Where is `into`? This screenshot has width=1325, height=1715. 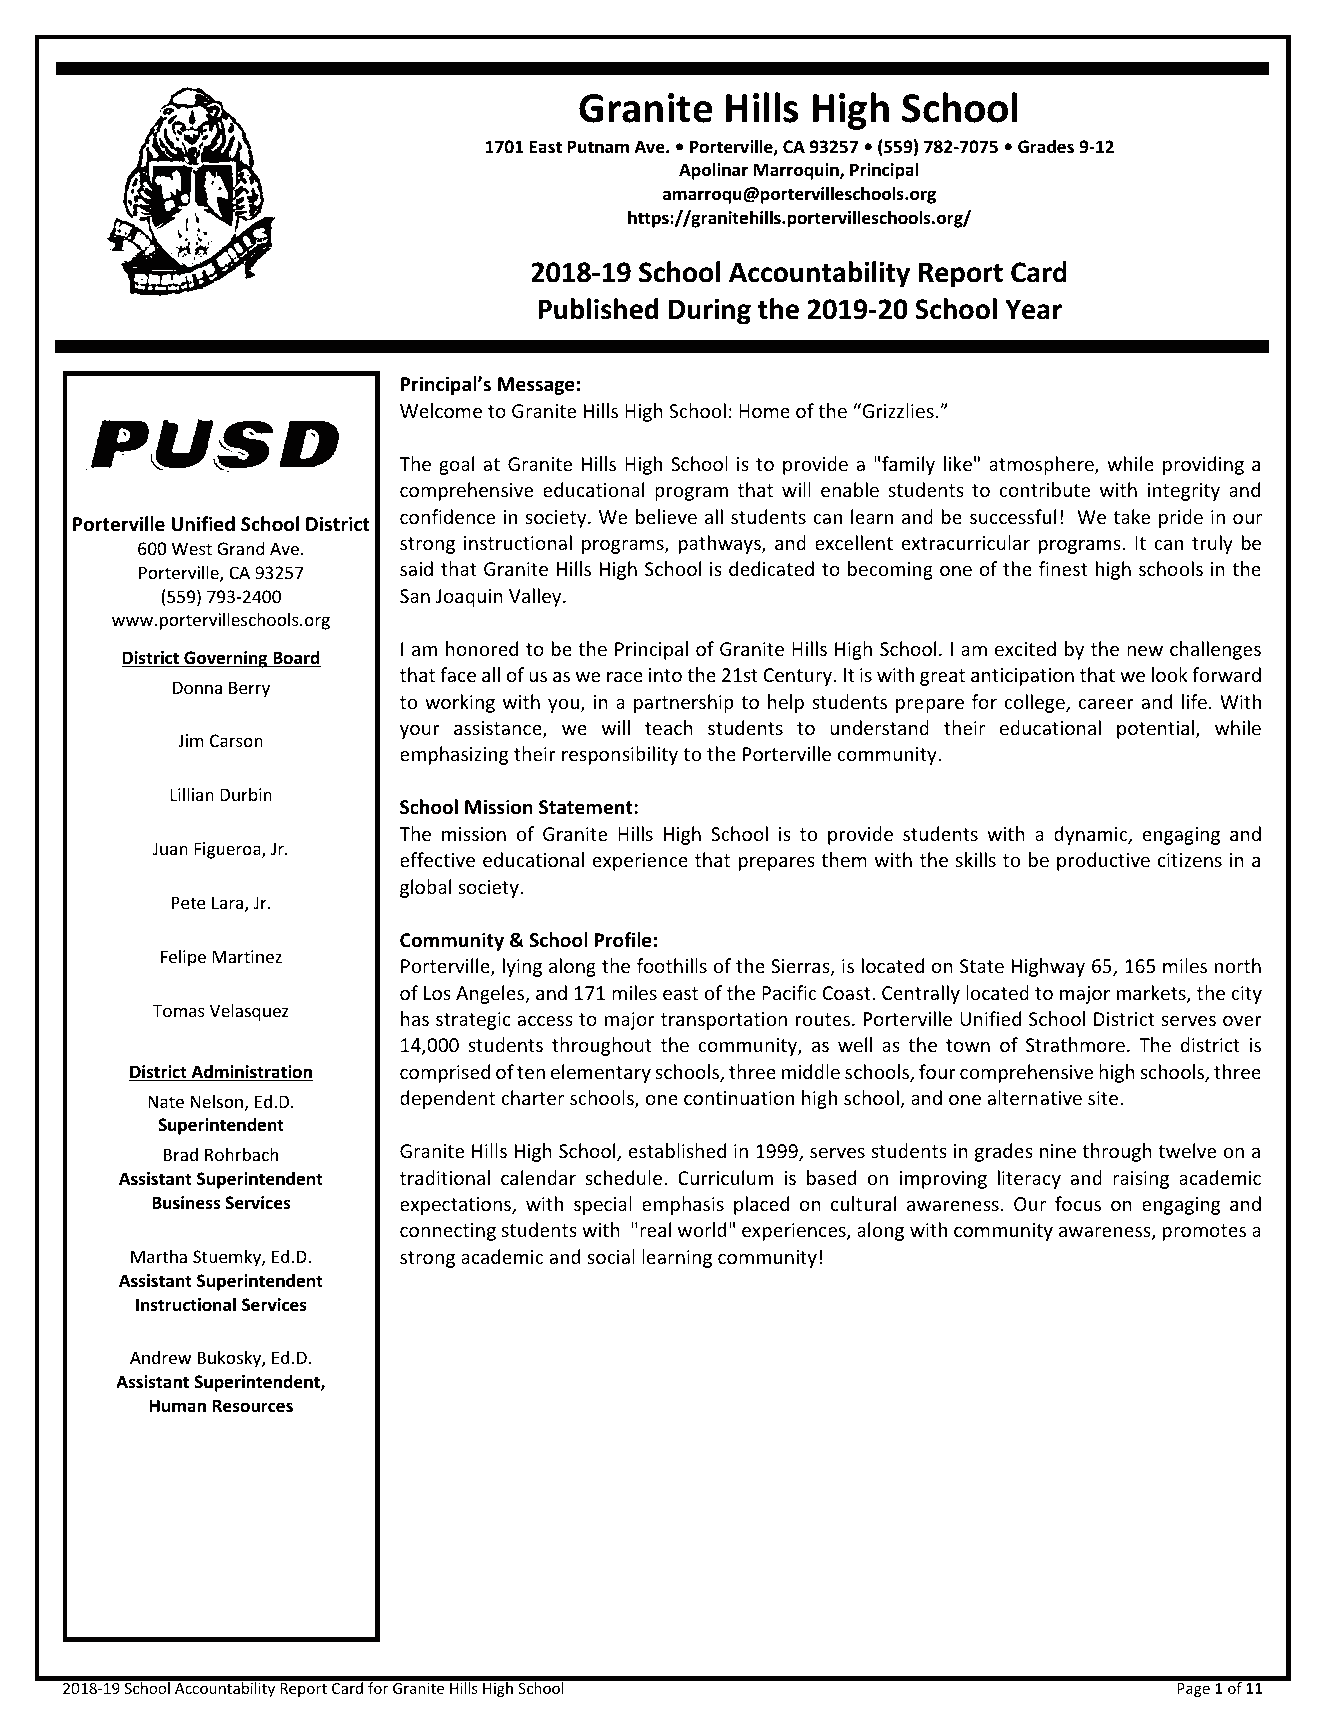 into is located at coordinates (665, 675).
